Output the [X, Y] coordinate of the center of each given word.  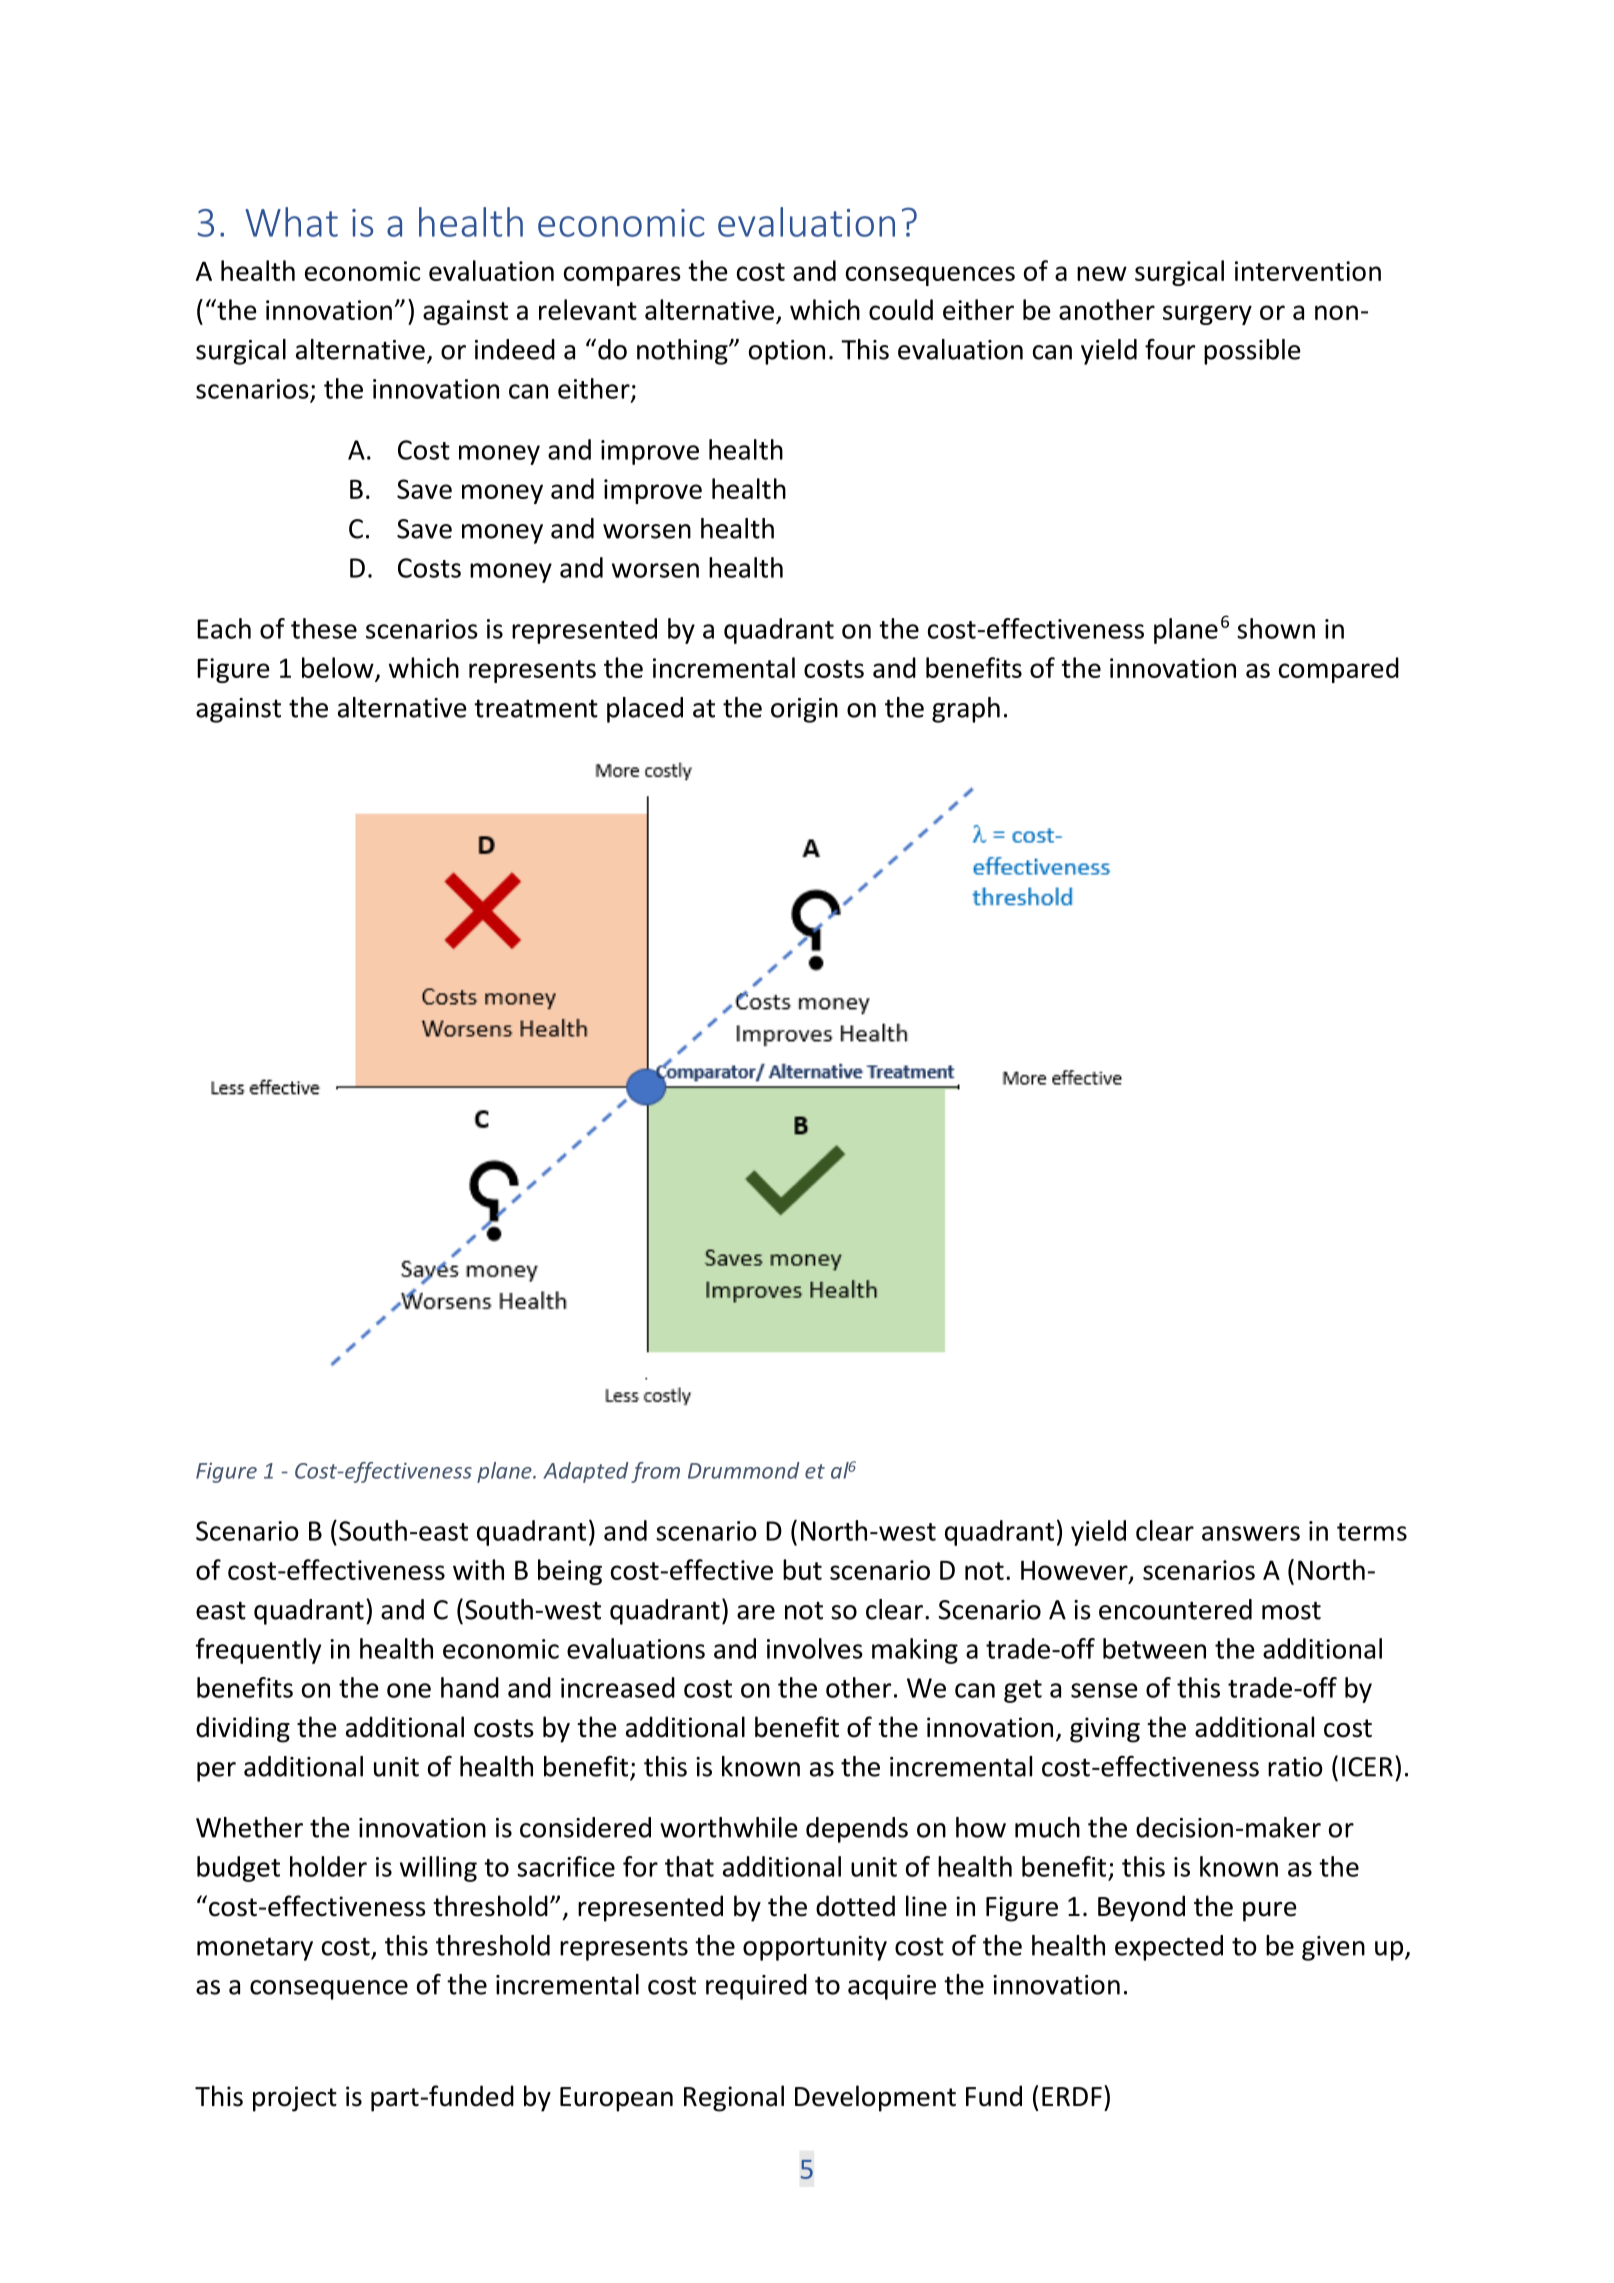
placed [645, 710]
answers [1251, 1533]
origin [804, 710]
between [1154, 1648]
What [291, 222]
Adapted [586, 1472]
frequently [258, 1651]
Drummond [744, 1470]
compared [1339, 670]
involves [815, 1648]
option [787, 352]
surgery [1207, 315]
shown [1276, 628]
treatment [536, 708]
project [295, 2099]
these [324, 628]
